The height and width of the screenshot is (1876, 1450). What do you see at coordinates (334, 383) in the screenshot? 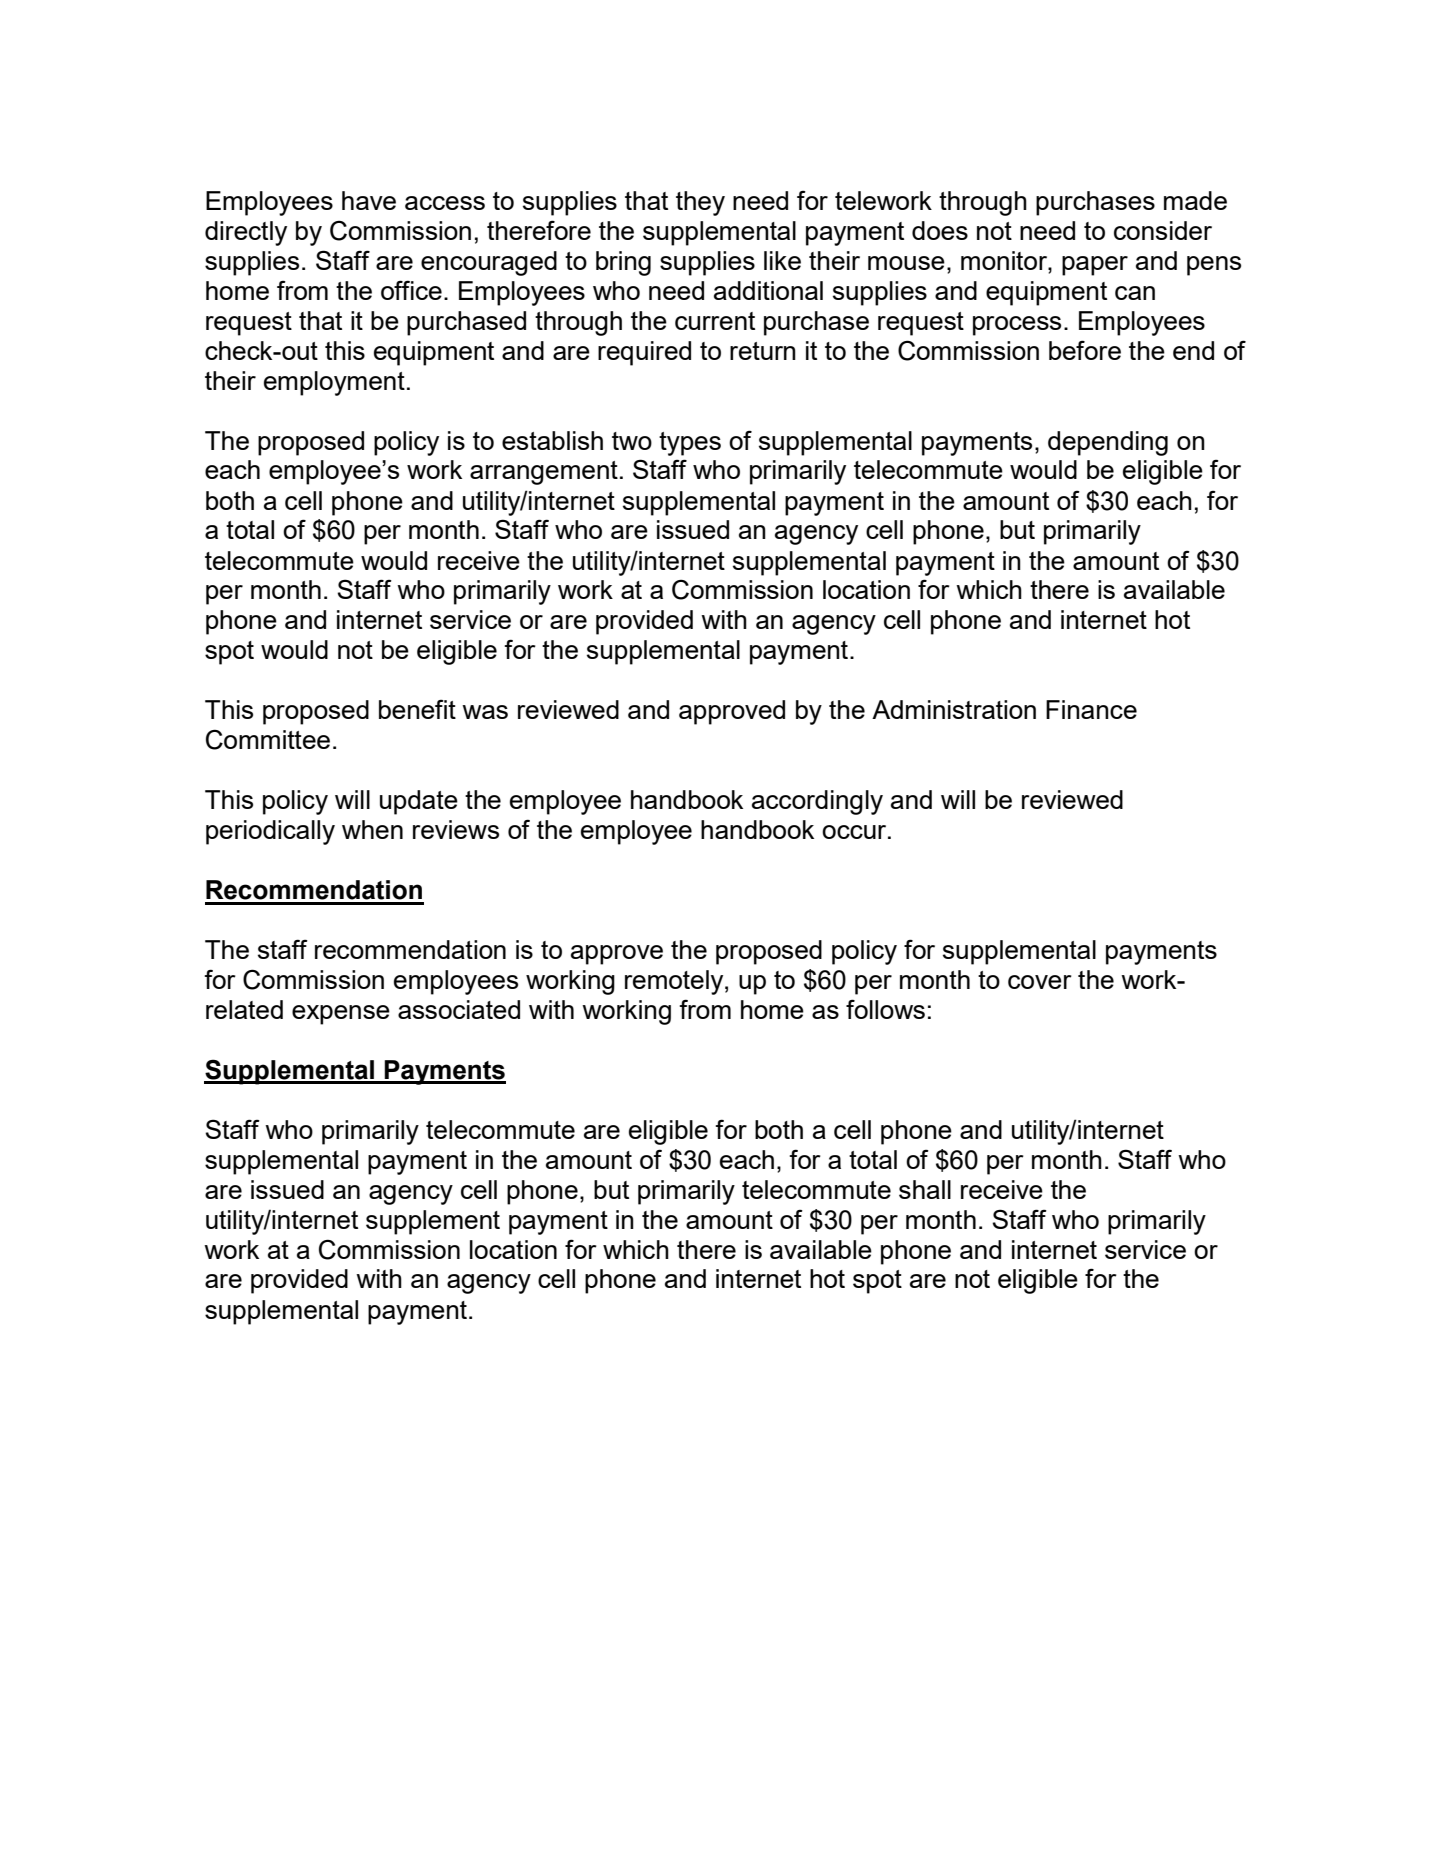
I see `employment` at bounding box center [334, 383].
